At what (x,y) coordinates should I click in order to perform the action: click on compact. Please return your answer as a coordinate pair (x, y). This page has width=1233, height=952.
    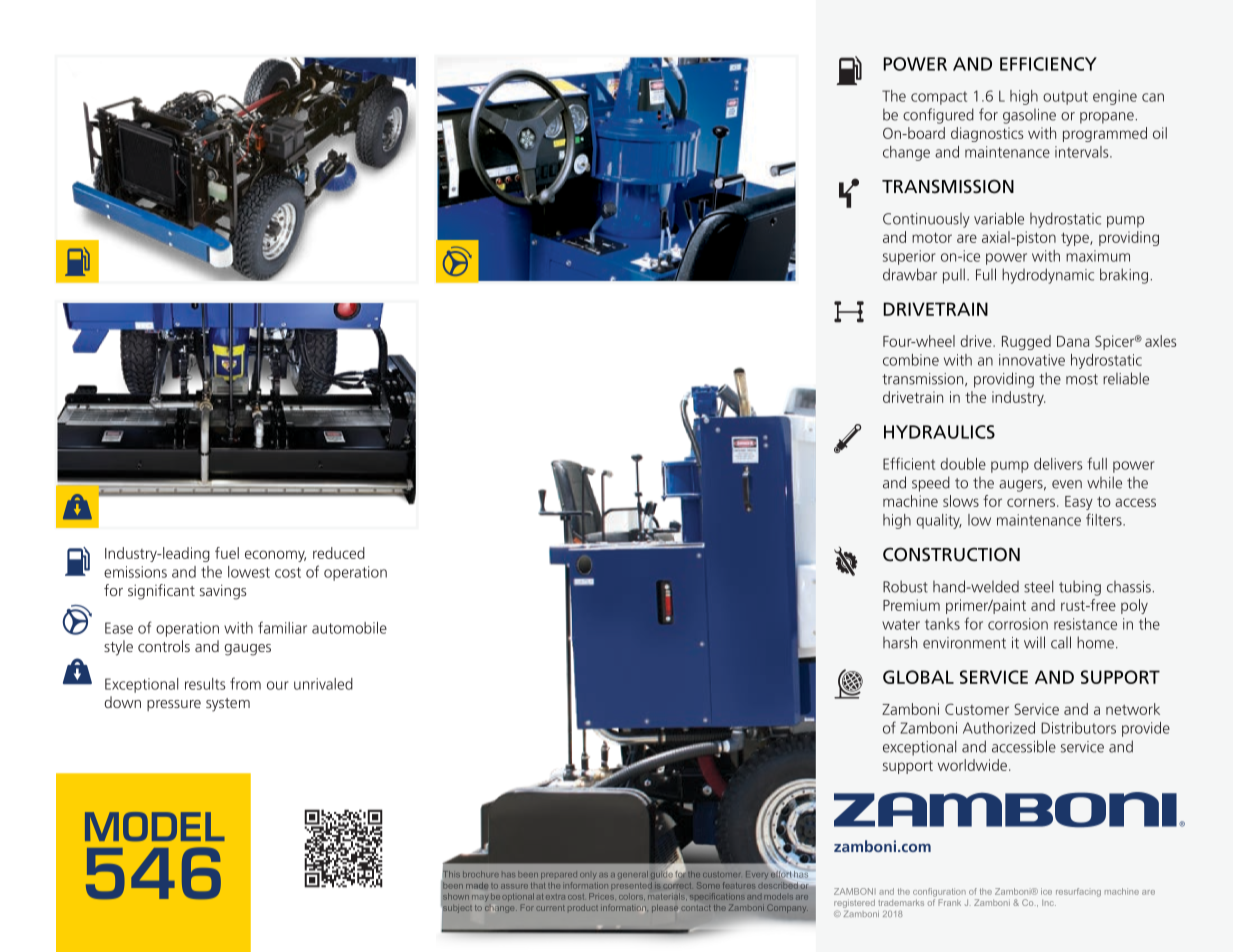
    Looking at the image, I should click on (939, 98).
